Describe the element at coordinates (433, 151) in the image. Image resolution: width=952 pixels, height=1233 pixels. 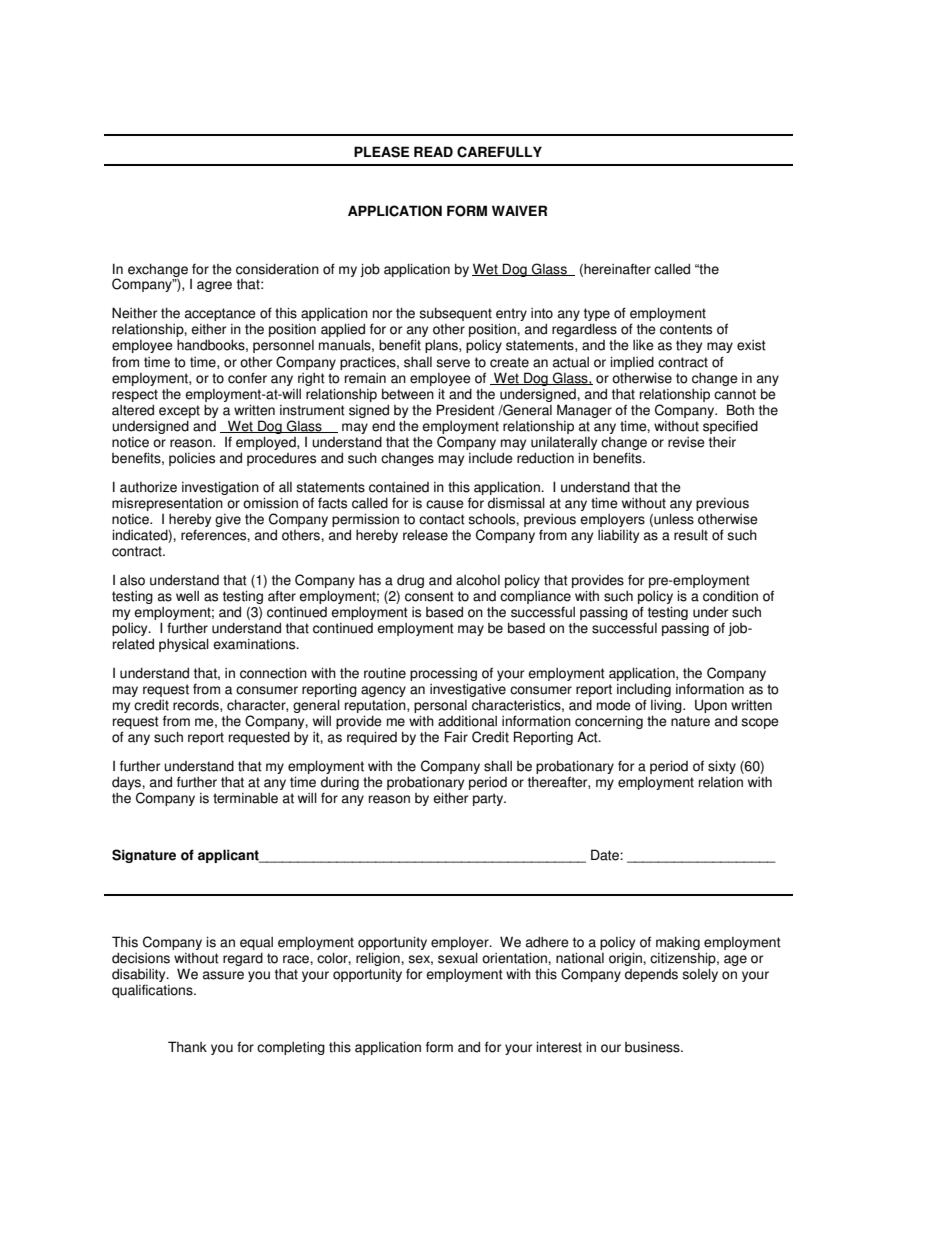
I see `READ` at that location.
